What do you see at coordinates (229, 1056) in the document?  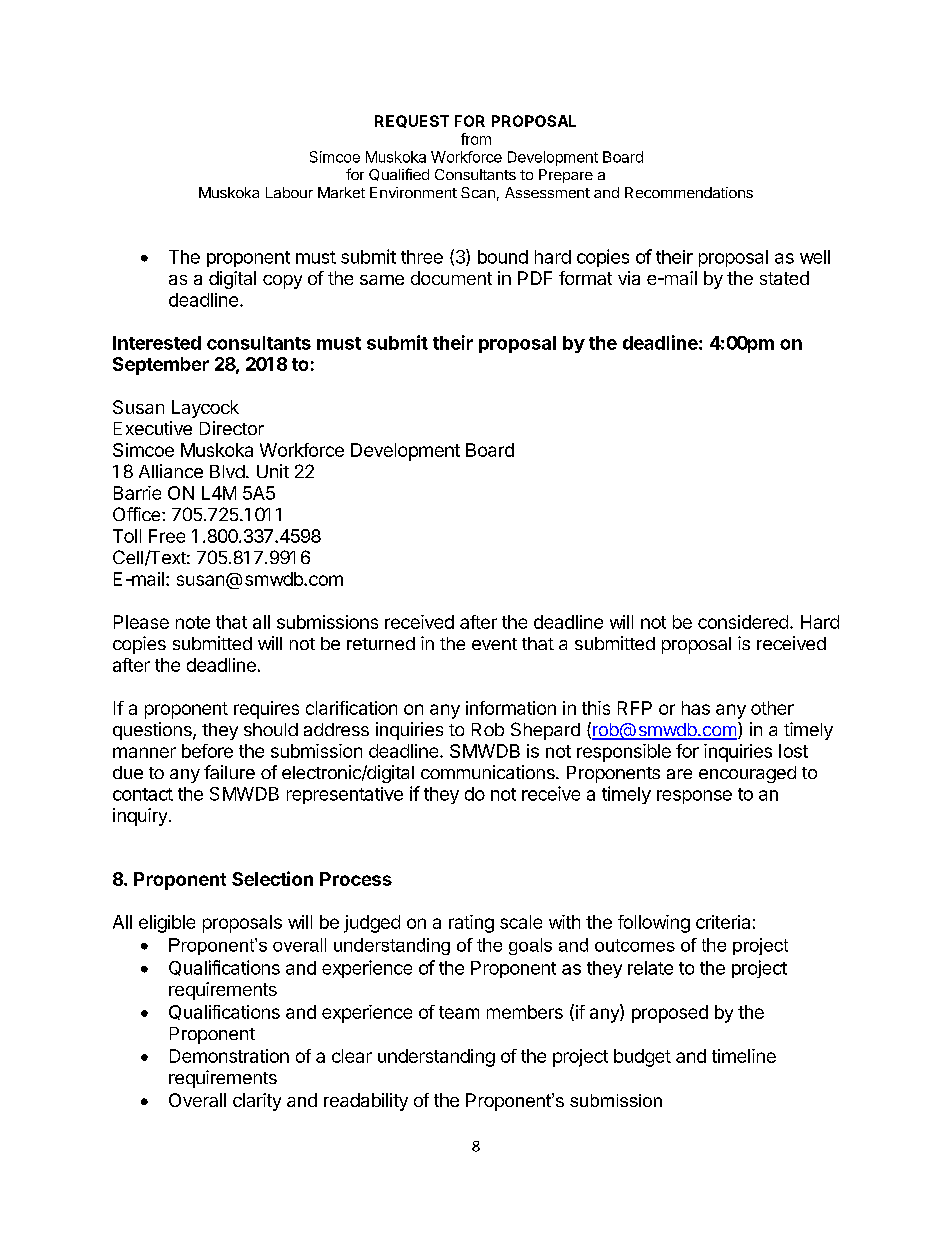 I see `Demonstration` at bounding box center [229, 1056].
